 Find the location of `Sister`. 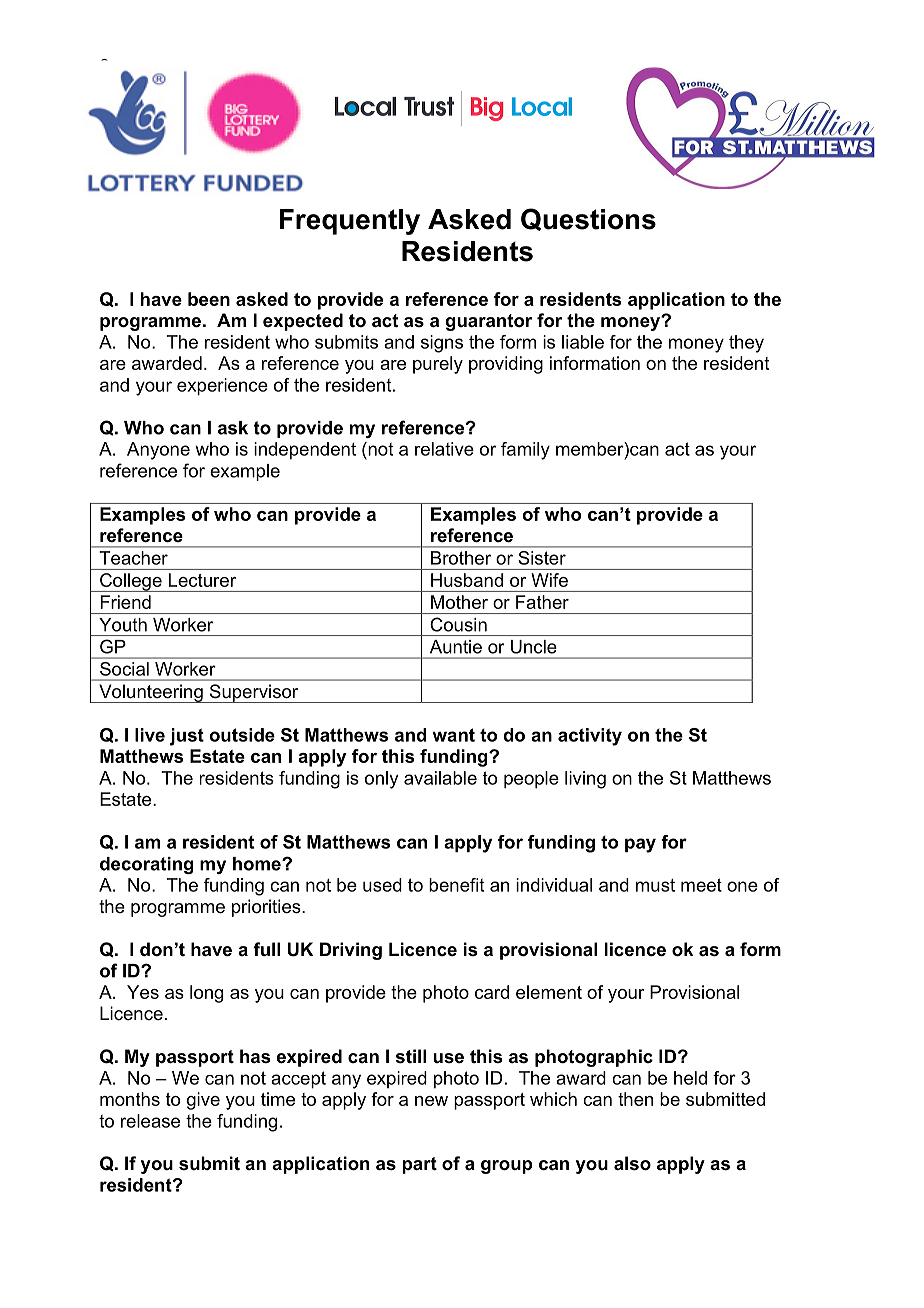

Sister is located at coordinates (542, 558).
